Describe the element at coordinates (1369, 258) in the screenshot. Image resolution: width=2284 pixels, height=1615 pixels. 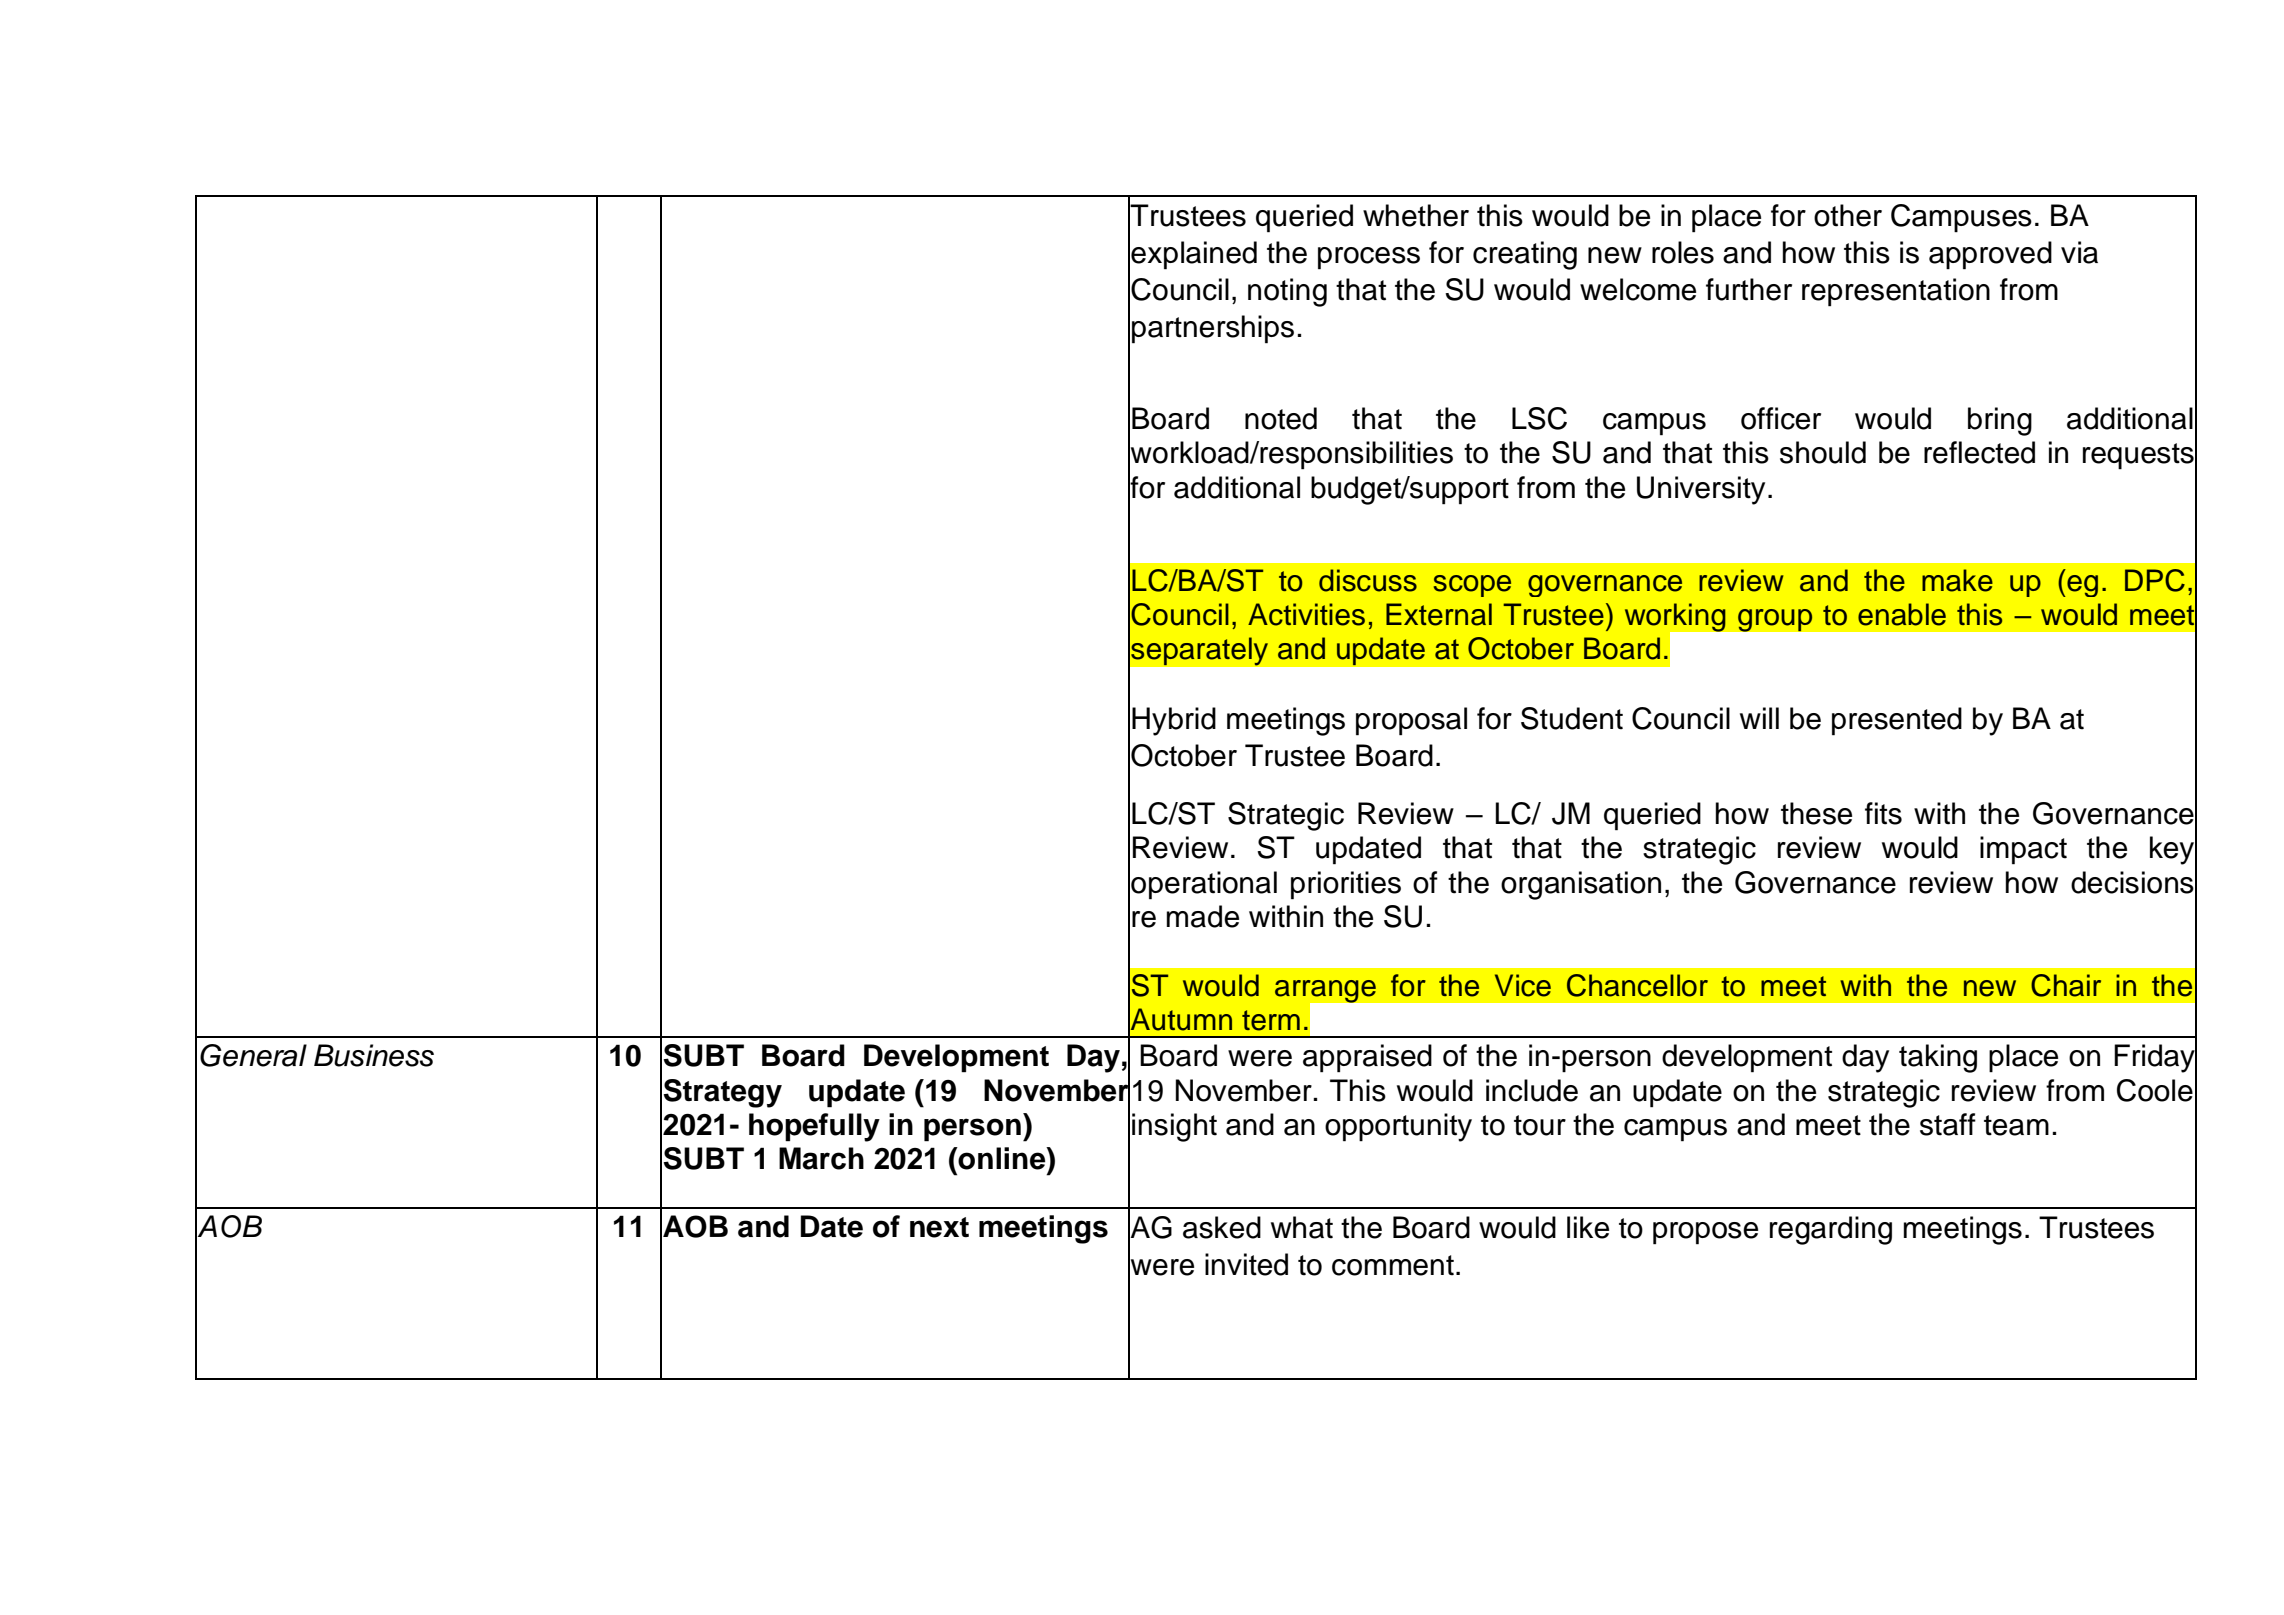
I see `process` at that location.
